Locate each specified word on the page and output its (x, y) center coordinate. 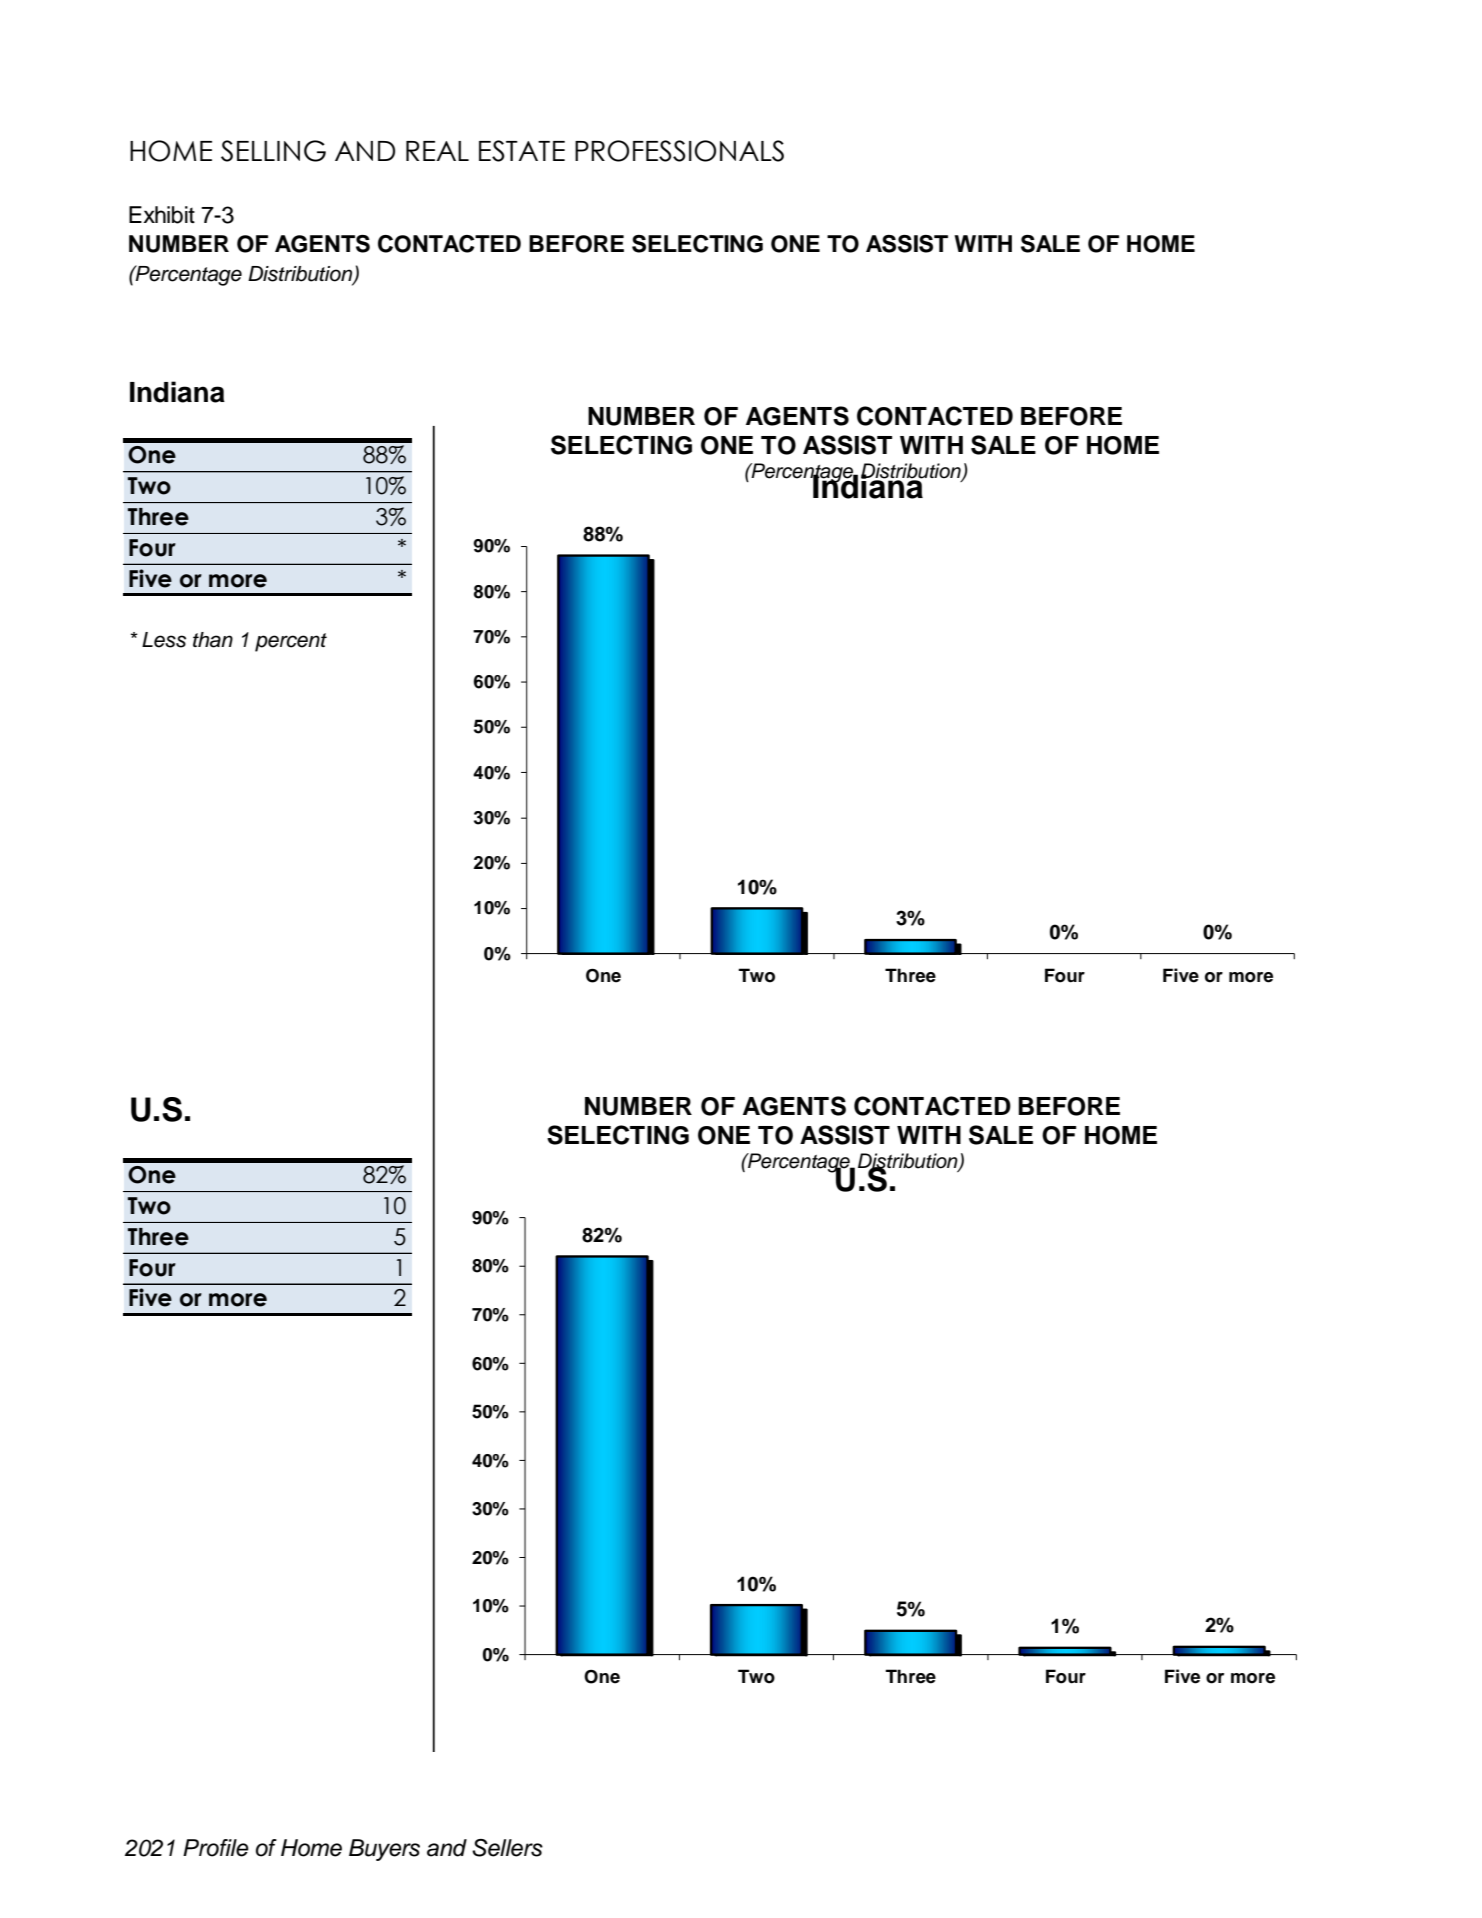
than (213, 640)
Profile (216, 1848)
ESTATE (522, 151)
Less (164, 640)
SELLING (273, 151)
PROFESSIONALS (679, 151)
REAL (437, 151)
